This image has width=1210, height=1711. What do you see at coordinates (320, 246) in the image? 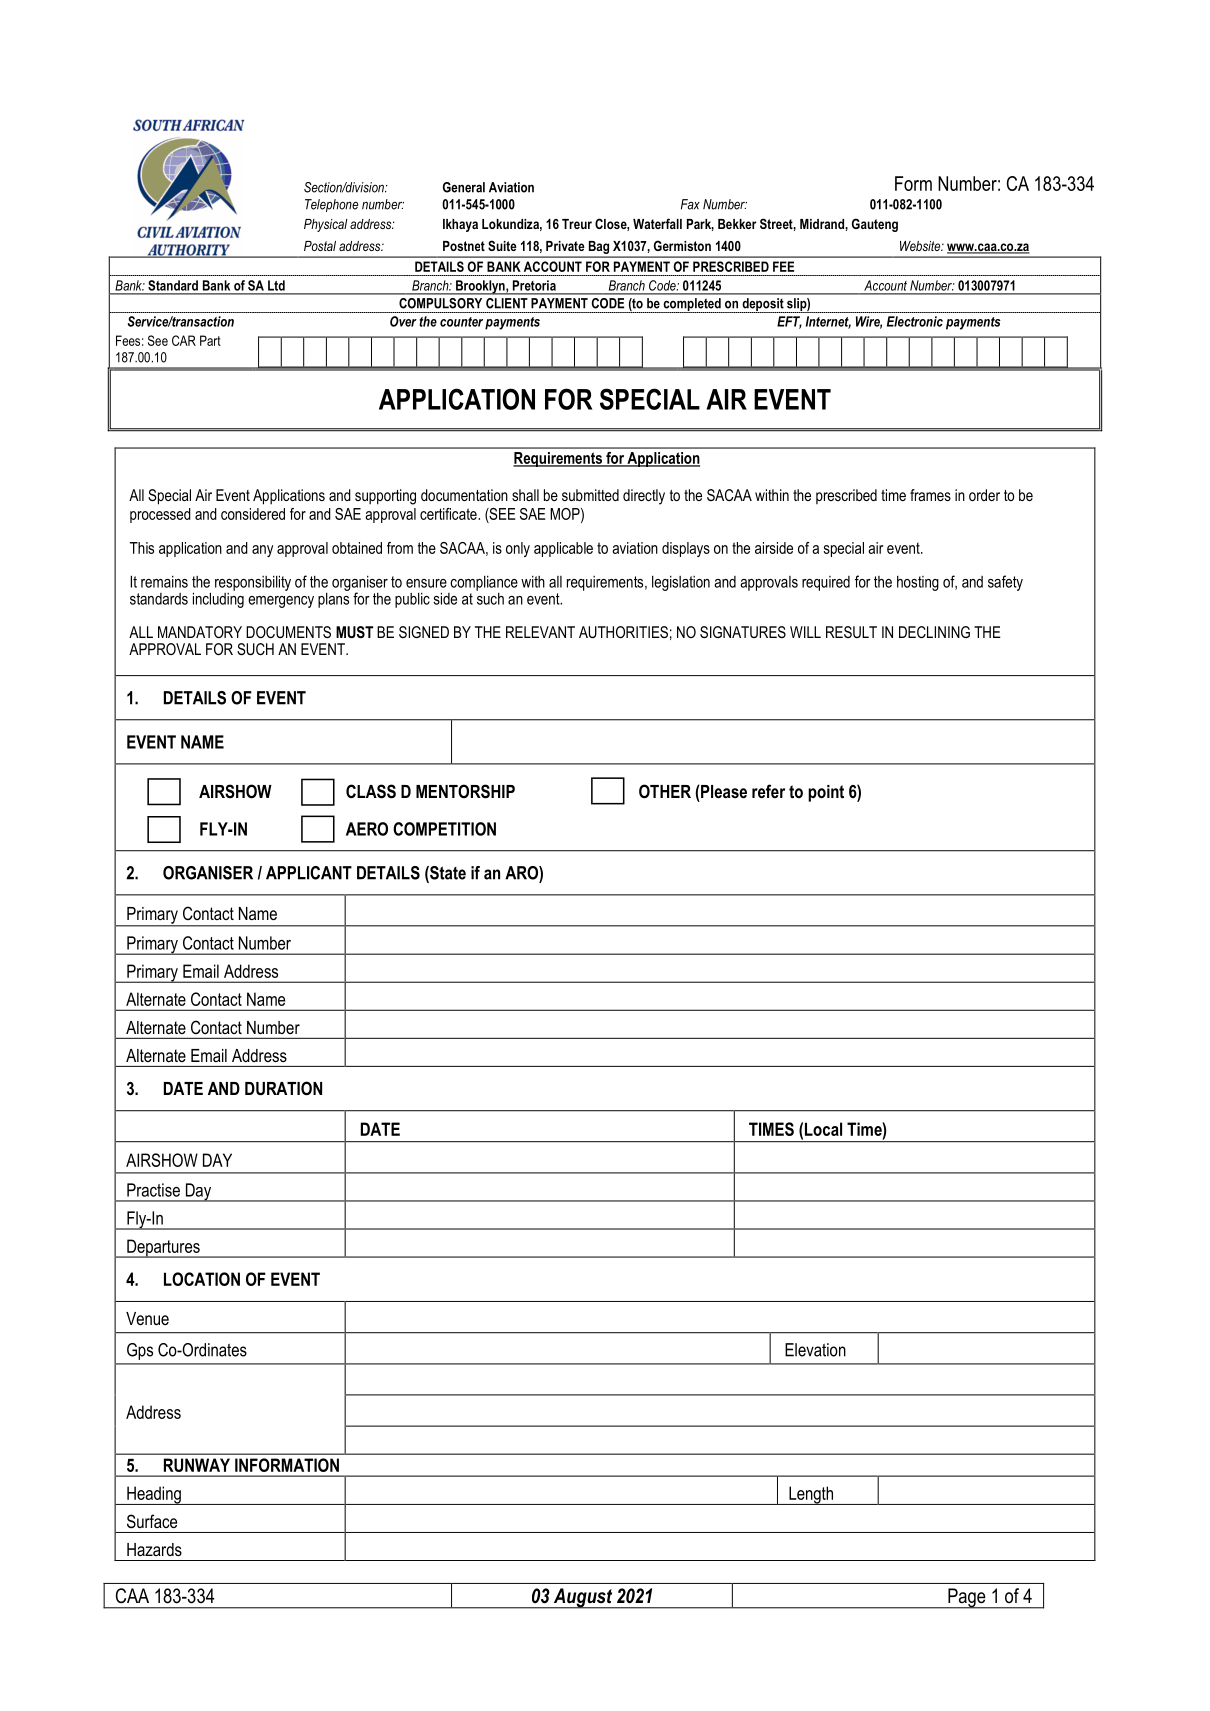
I see `Postal` at bounding box center [320, 246].
